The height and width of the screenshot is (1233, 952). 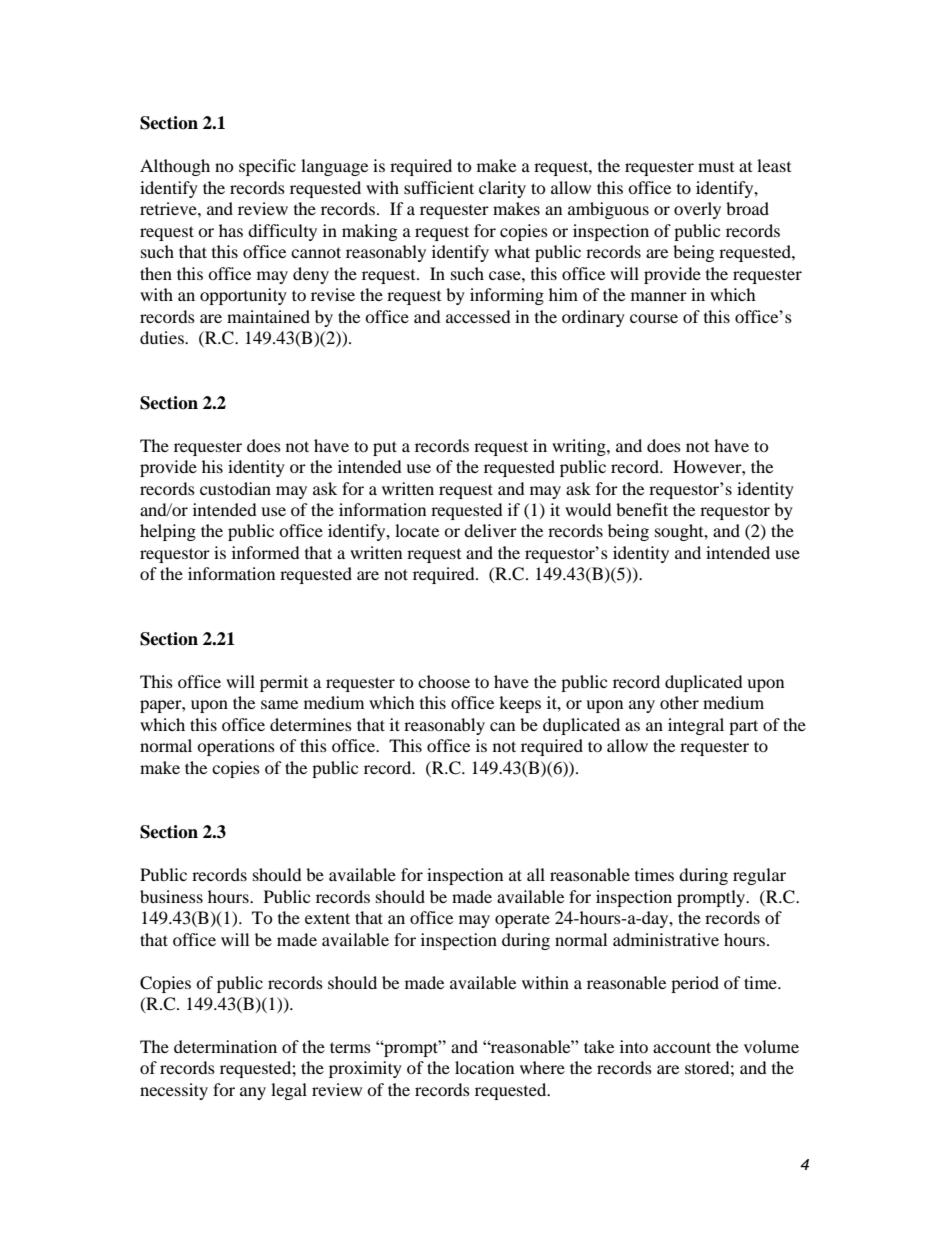 I want to click on determination, so click(x=225, y=1046).
